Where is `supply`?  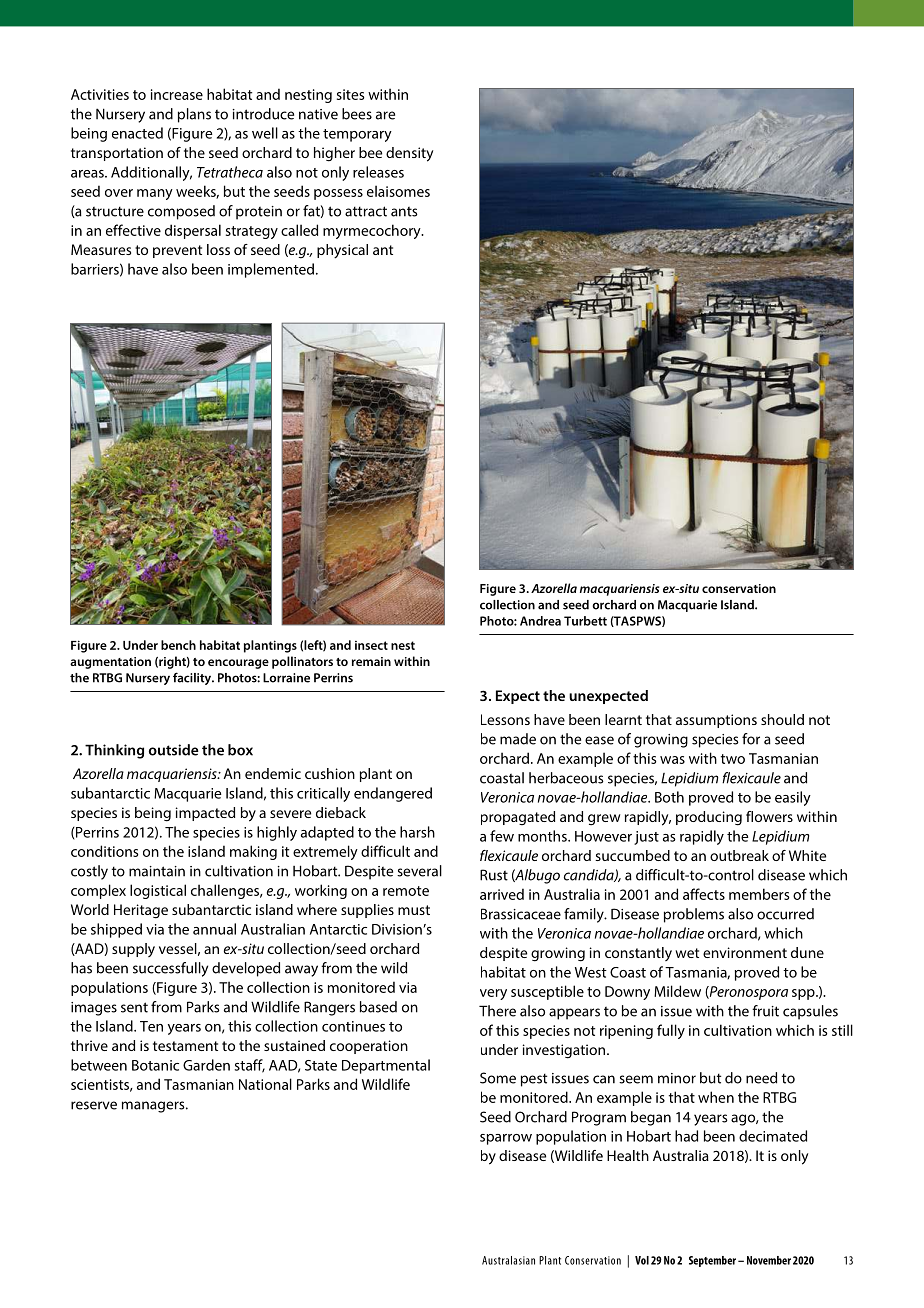
supply is located at coordinates (133, 950).
